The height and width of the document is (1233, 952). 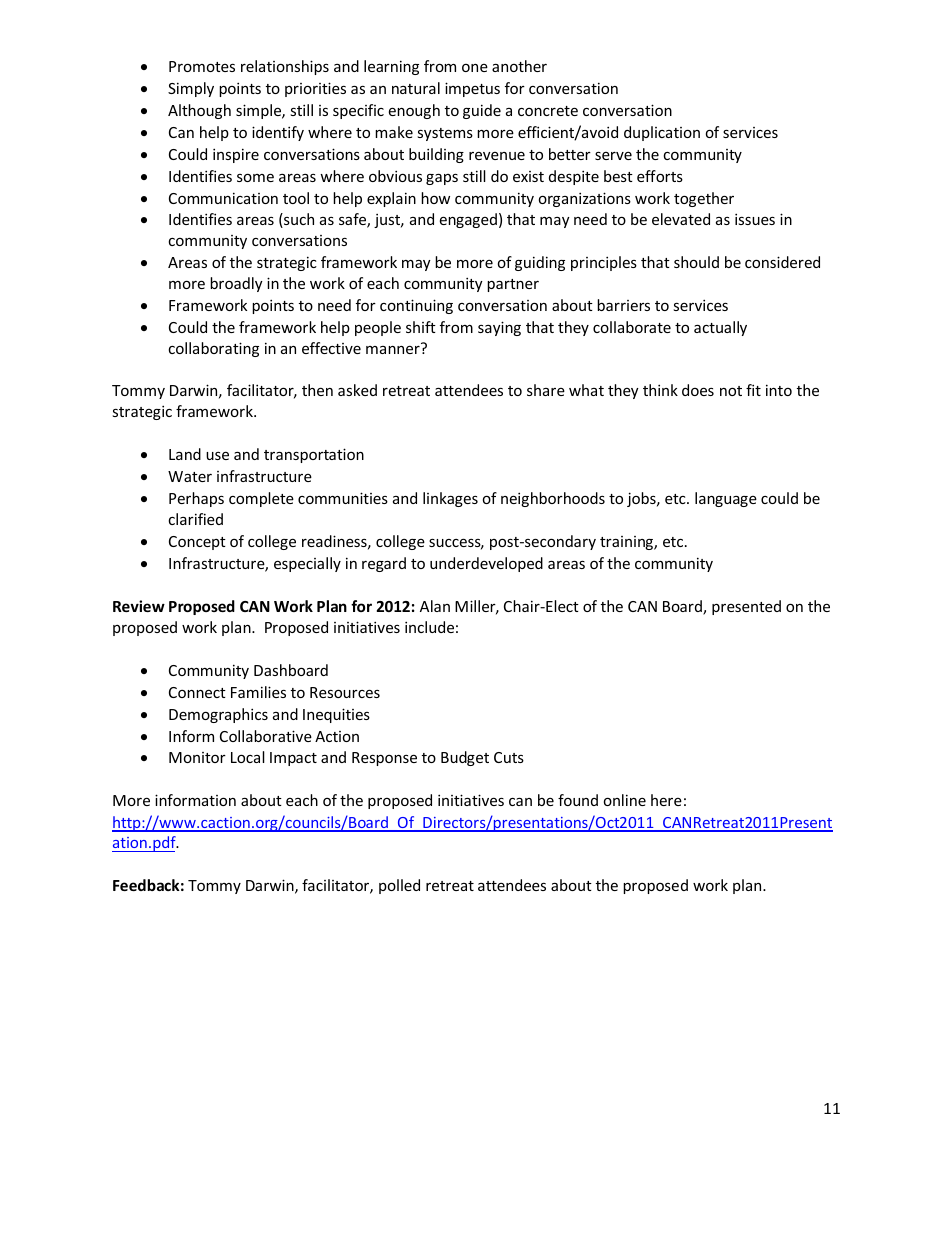 I want to click on Review, so click(x=139, y=606).
